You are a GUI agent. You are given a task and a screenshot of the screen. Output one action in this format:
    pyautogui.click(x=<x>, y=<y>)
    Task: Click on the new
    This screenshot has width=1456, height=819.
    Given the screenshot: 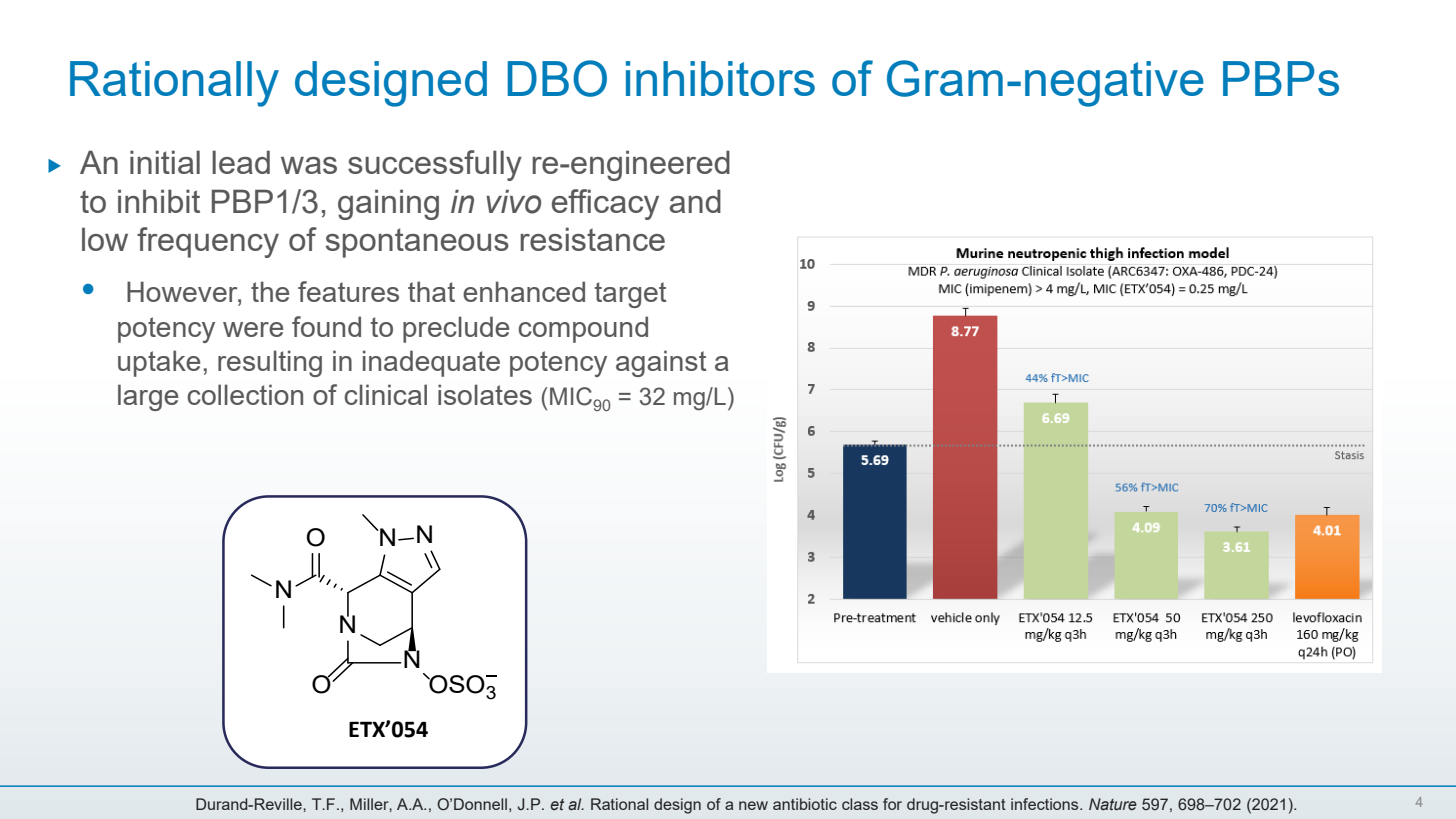 What is the action you would take?
    pyautogui.click(x=753, y=805)
